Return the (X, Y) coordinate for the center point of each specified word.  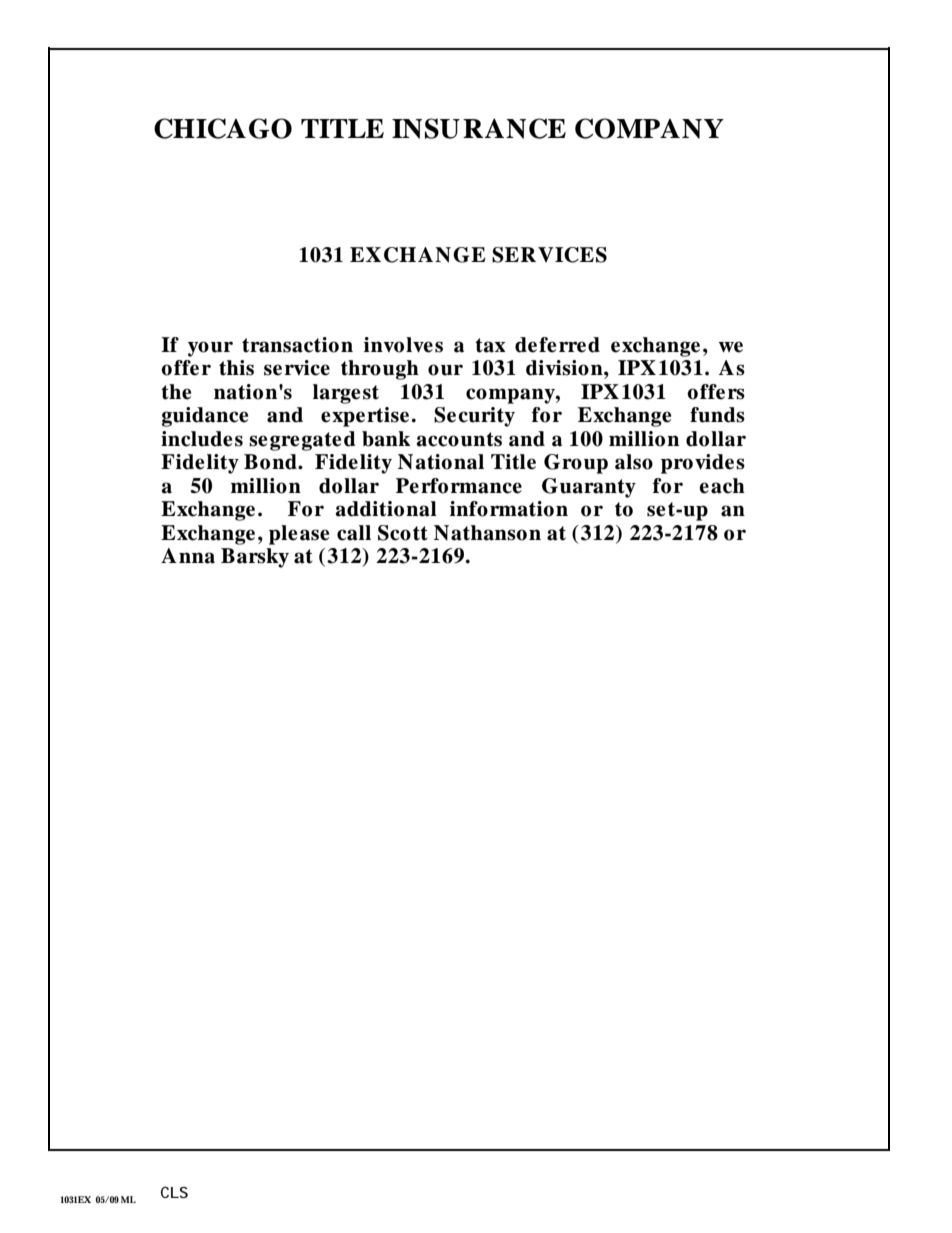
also (634, 462)
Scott (403, 533)
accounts (459, 439)
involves (403, 345)
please (299, 535)
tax (490, 345)
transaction (297, 345)
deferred (557, 345)
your (210, 349)
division (565, 368)
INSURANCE (479, 128)
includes (202, 439)
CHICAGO (223, 128)
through (380, 370)
